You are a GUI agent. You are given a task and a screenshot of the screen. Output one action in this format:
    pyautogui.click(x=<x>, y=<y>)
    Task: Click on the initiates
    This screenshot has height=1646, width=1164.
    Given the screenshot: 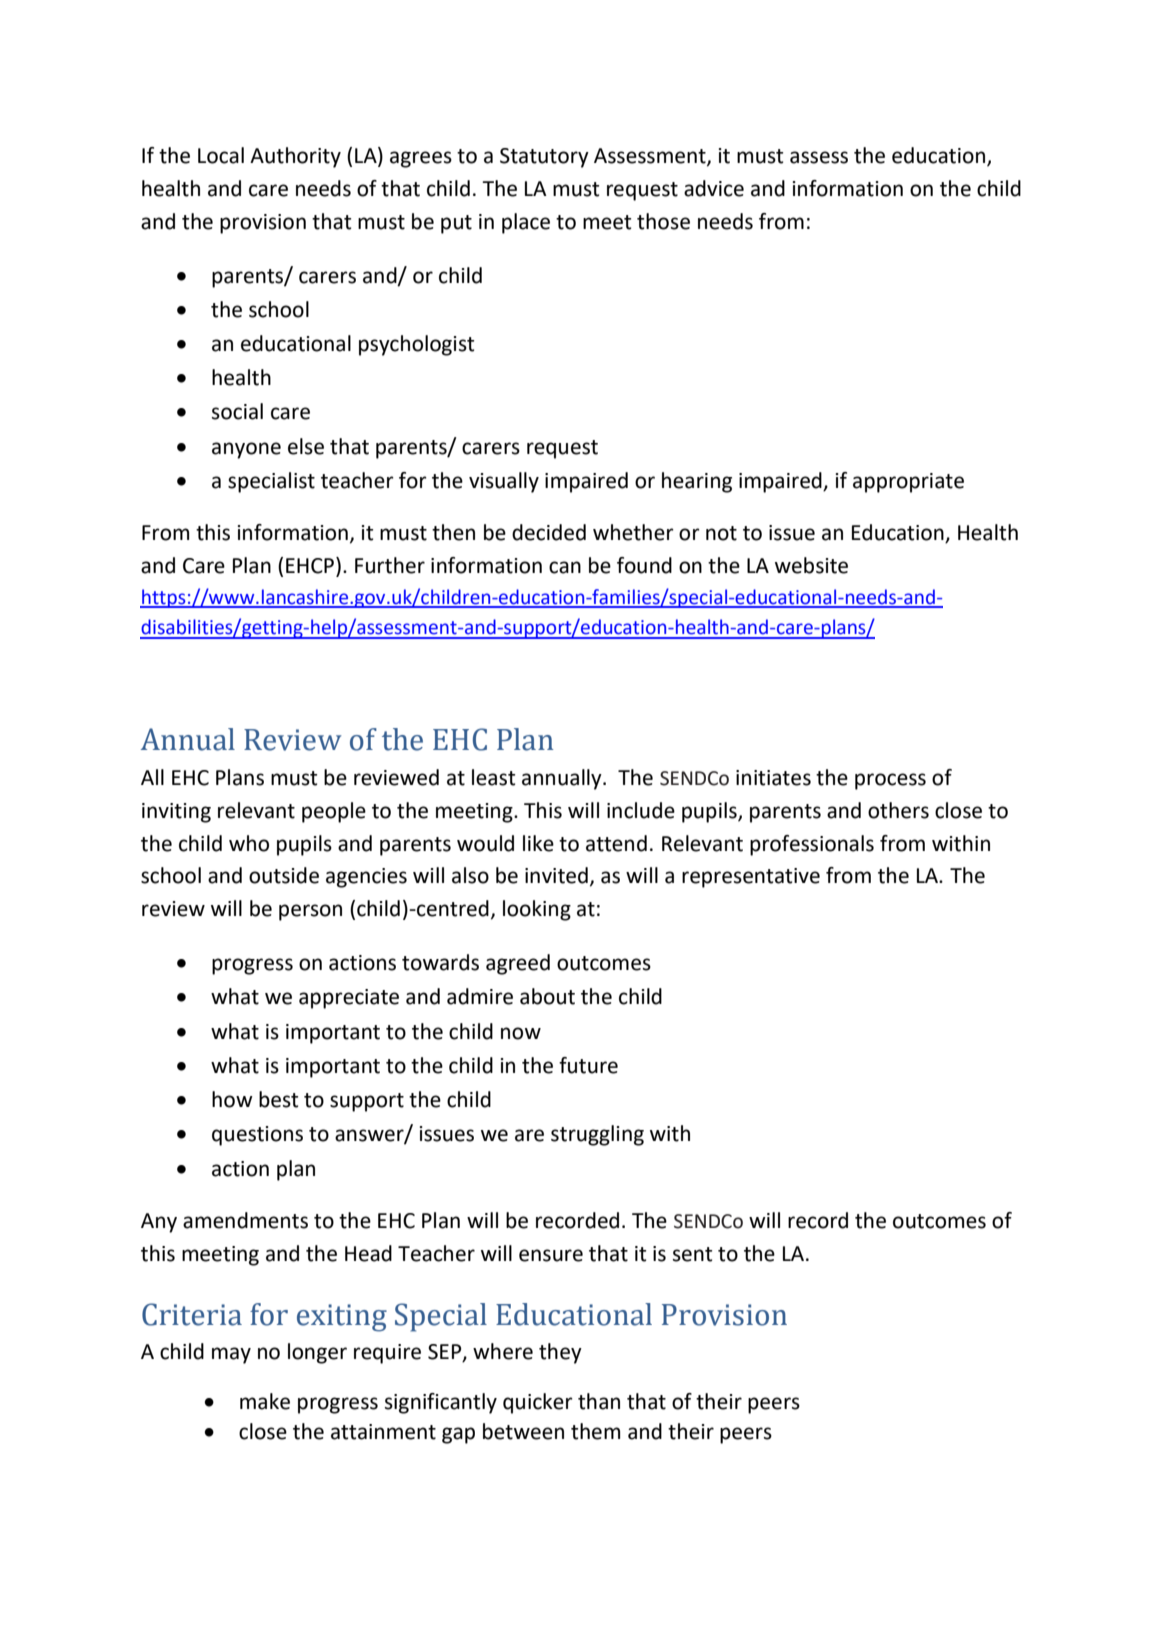 What is the action you would take?
    pyautogui.click(x=773, y=778)
